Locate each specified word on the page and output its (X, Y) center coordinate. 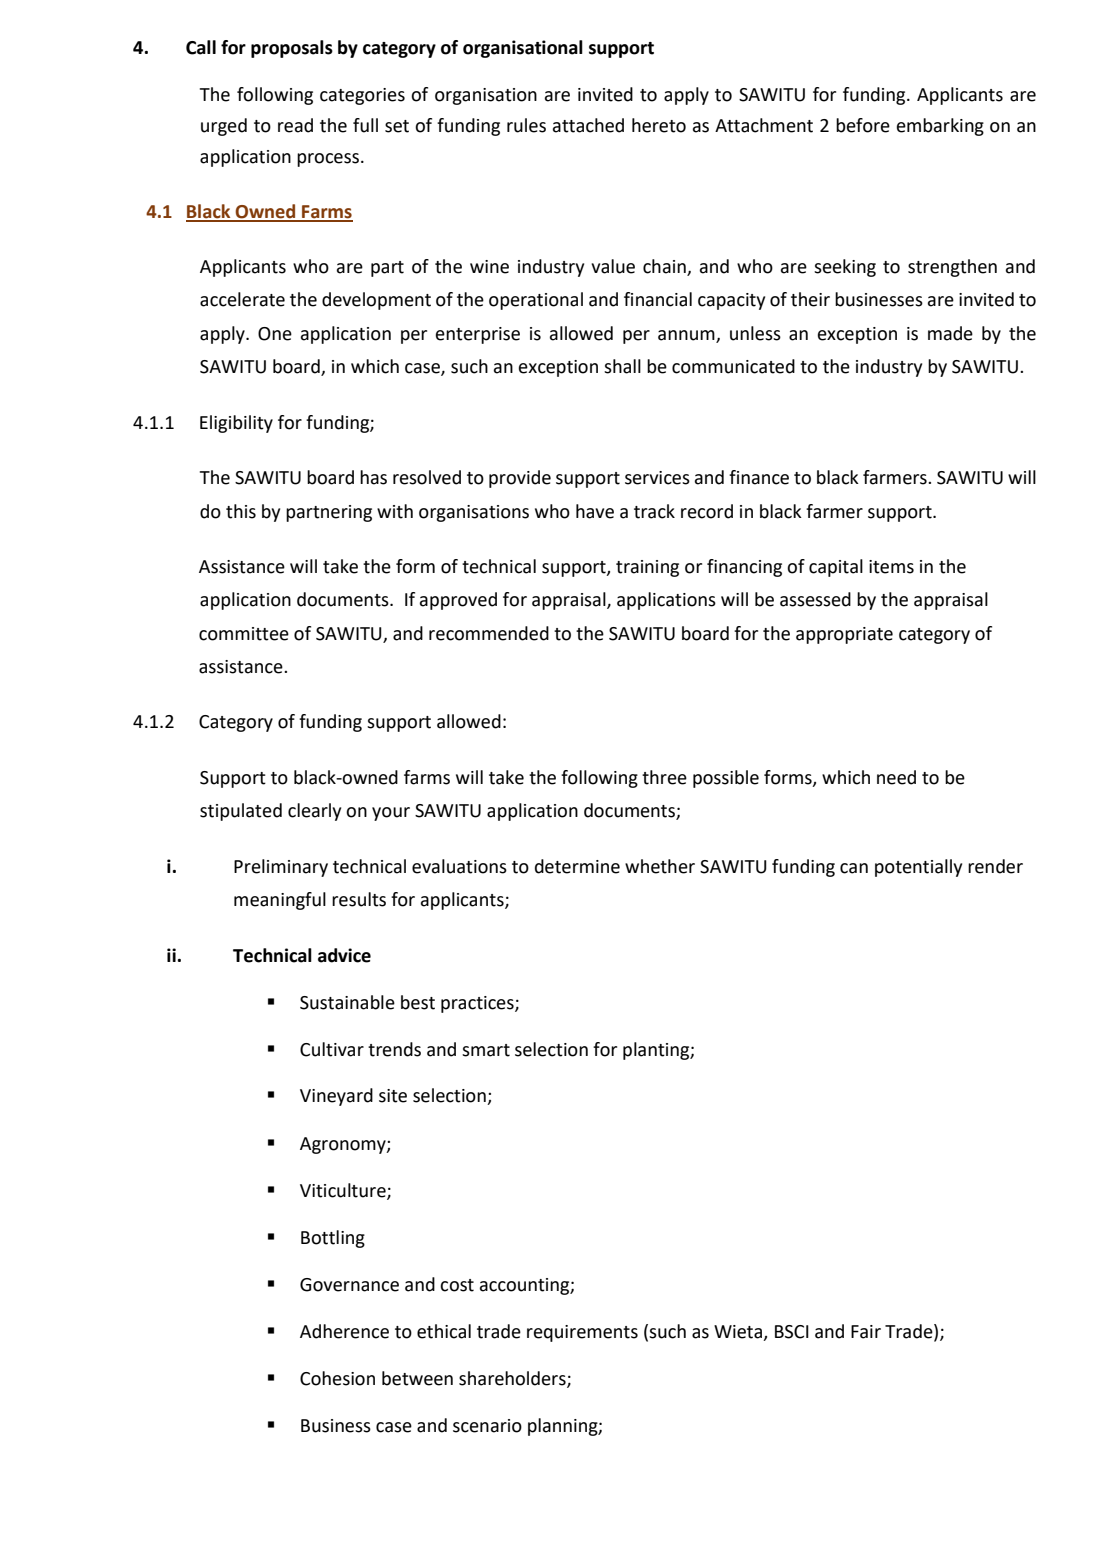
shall (622, 366)
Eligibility (236, 424)
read (295, 125)
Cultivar (332, 1049)
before (863, 125)
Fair (866, 1332)
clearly (314, 812)
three (664, 777)
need (896, 777)
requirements (582, 1333)
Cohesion (337, 1378)
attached (588, 125)
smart (486, 1050)
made (950, 333)
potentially (918, 868)
